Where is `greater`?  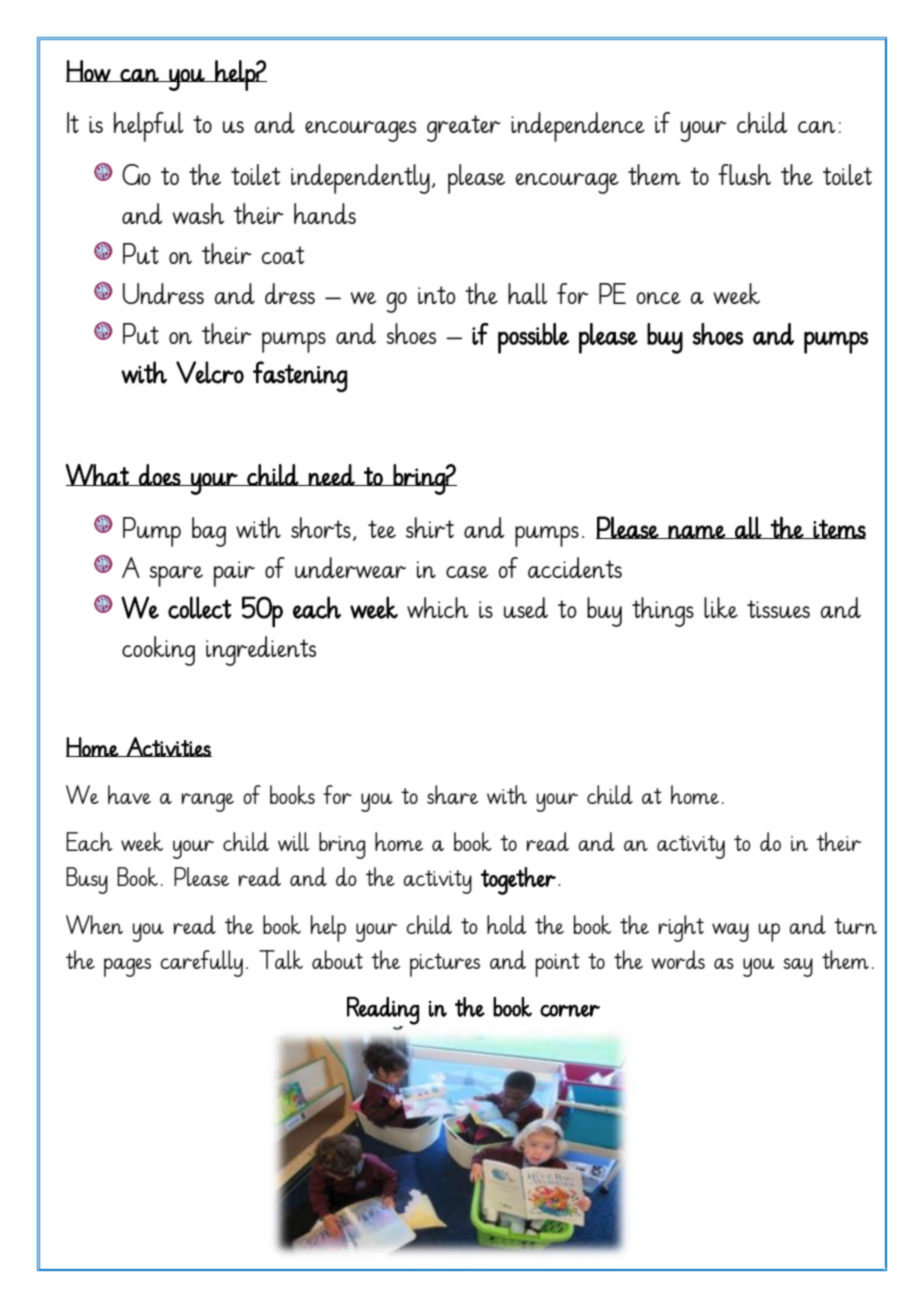 greater is located at coordinates (463, 128).
